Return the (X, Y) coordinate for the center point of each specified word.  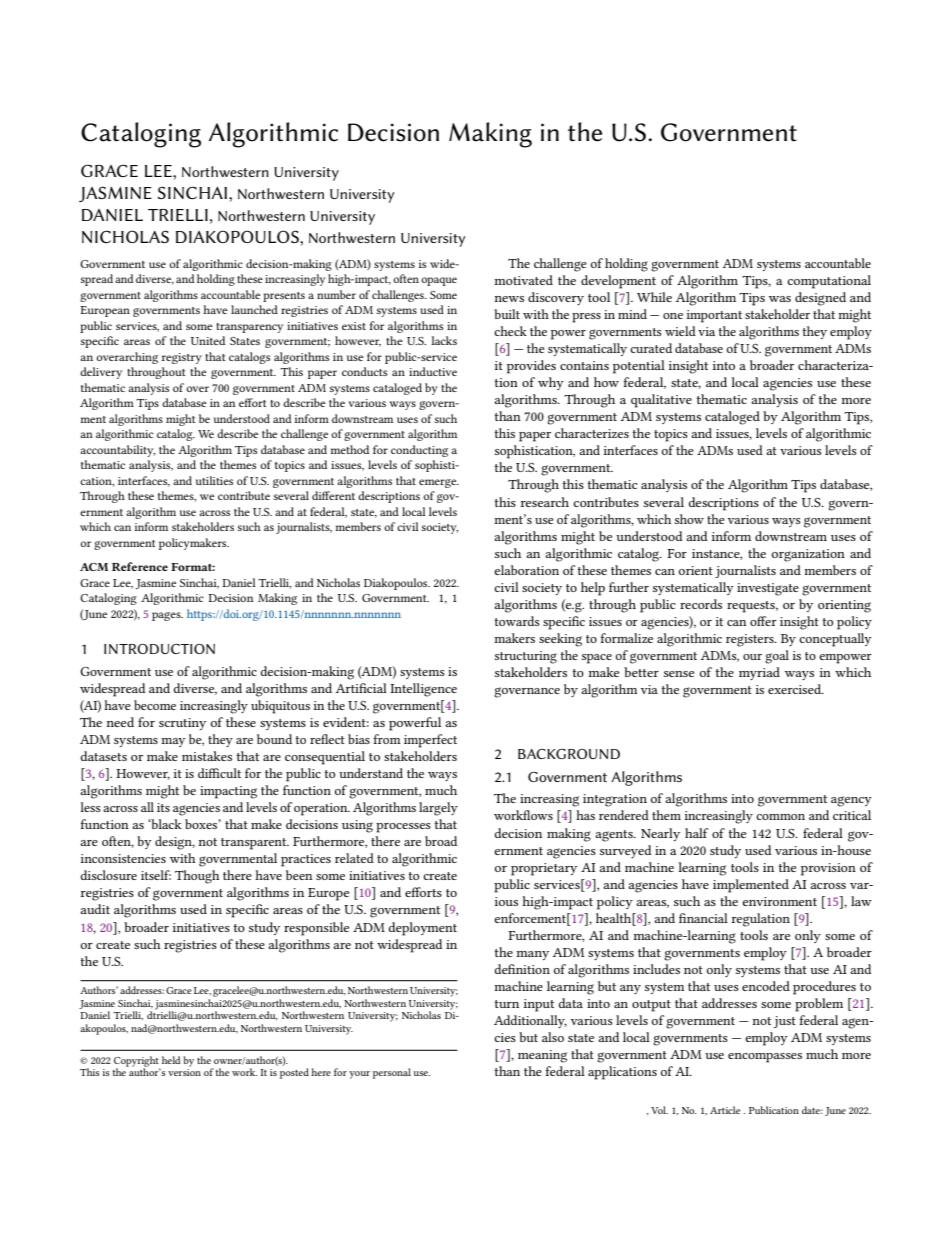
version (184, 1072)
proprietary (544, 869)
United (208, 340)
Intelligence (423, 690)
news (509, 299)
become (155, 705)
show (689, 519)
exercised (796, 689)
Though (197, 877)
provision (828, 869)
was (780, 299)
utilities (214, 480)
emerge (439, 483)
